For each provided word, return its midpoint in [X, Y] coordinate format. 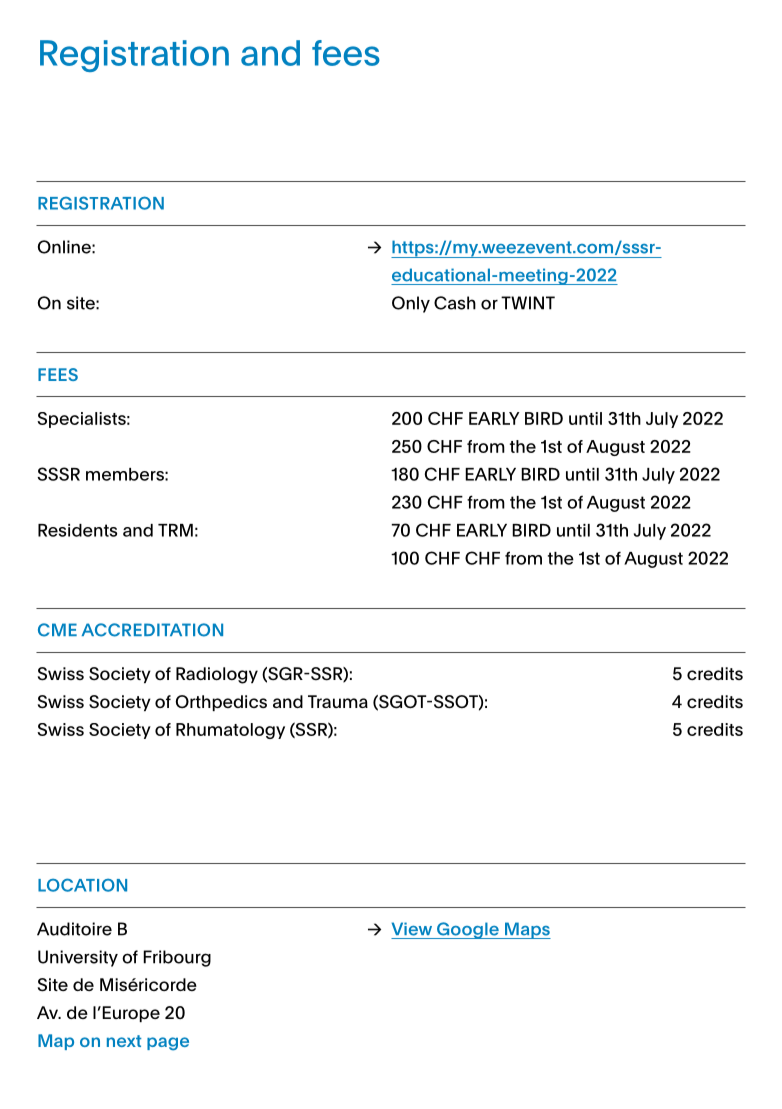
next [124, 1041]
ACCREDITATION [152, 630]
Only [411, 304]
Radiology [217, 675]
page [168, 1044]
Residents [77, 530]
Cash [455, 303]
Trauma [338, 701]
